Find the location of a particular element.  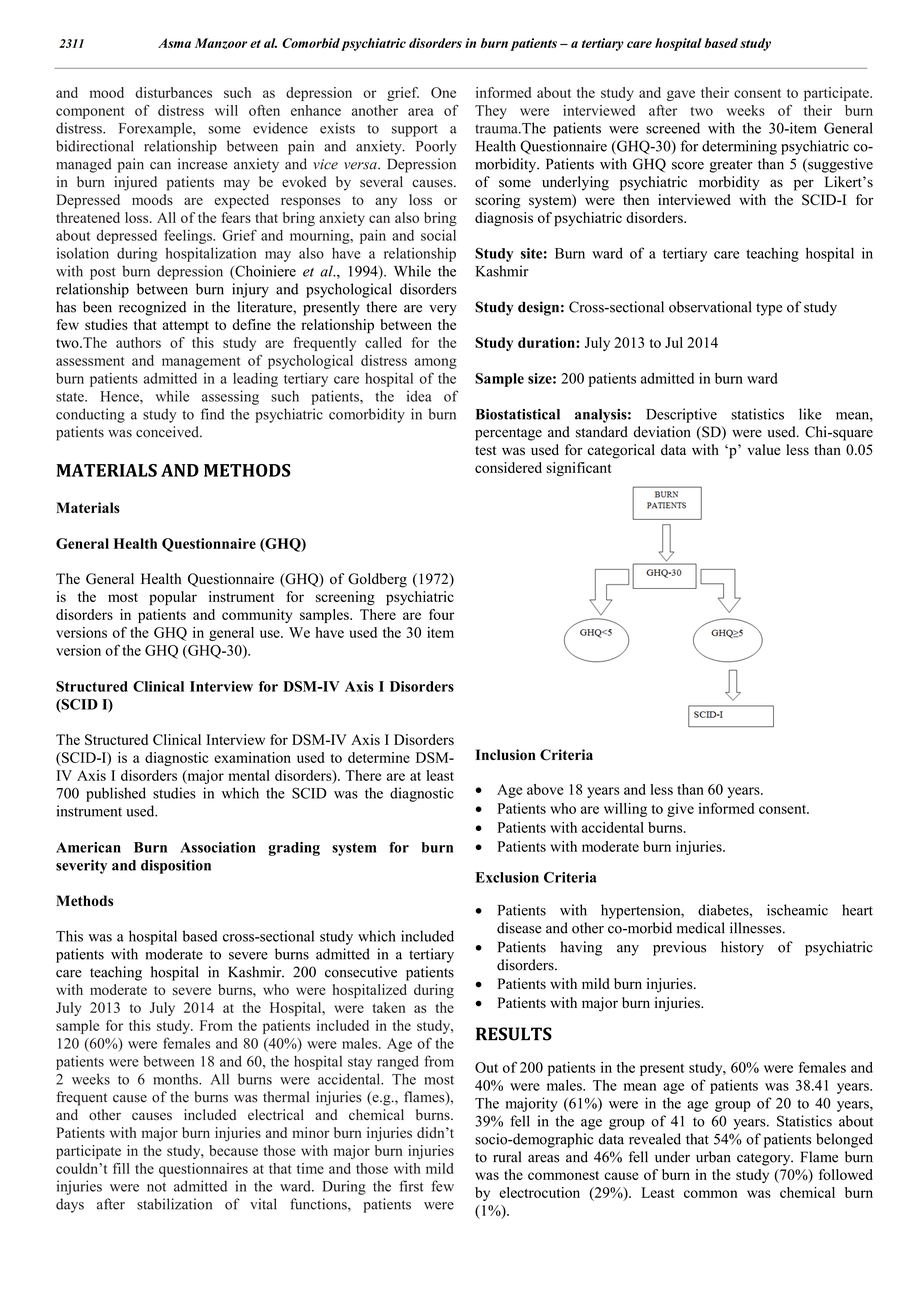

disposition is located at coordinates (176, 867).
